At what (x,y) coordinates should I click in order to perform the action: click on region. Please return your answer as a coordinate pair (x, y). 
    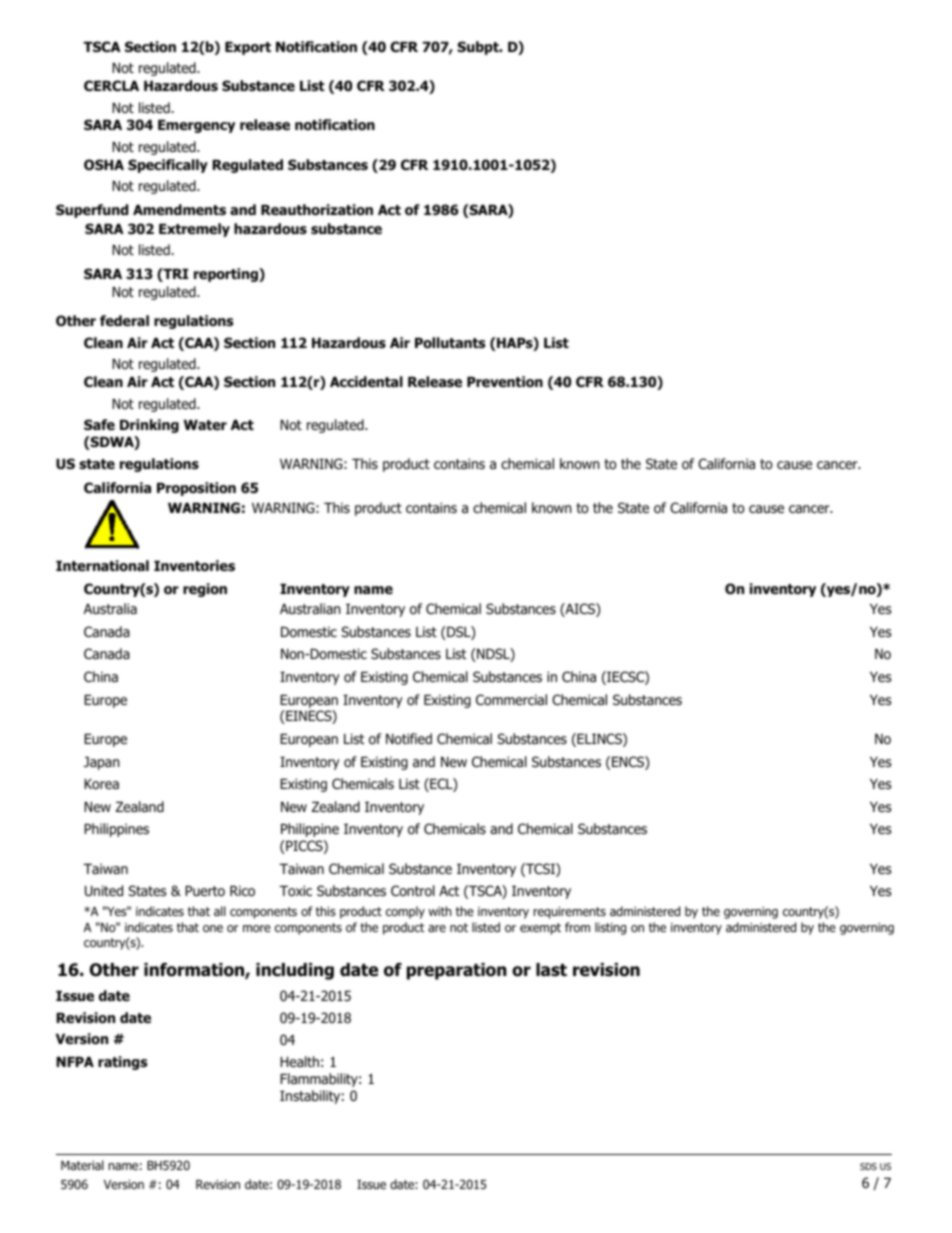
    Looking at the image, I should click on (205, 590).
